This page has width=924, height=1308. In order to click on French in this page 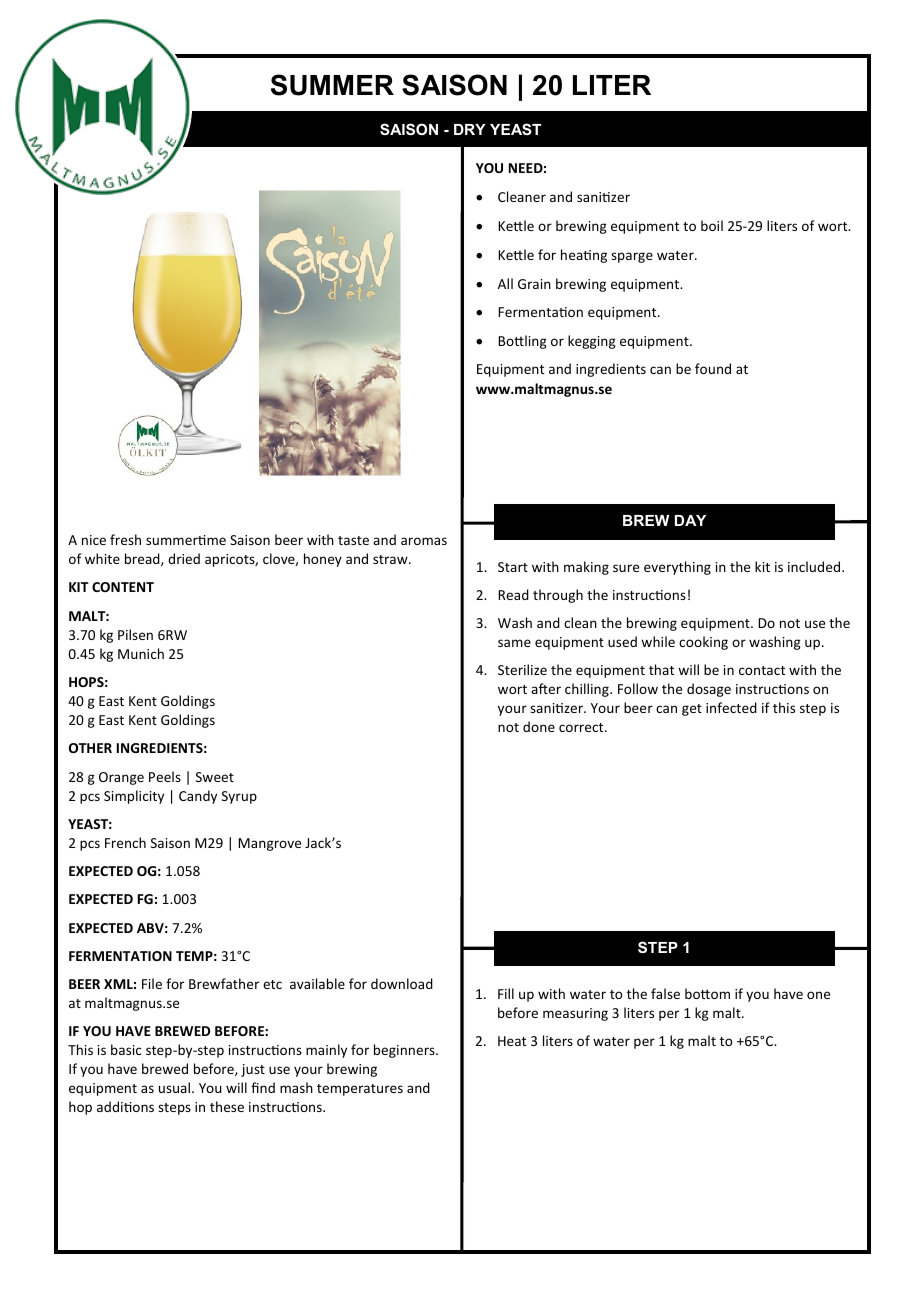, I will do `click(125, 842)`.
